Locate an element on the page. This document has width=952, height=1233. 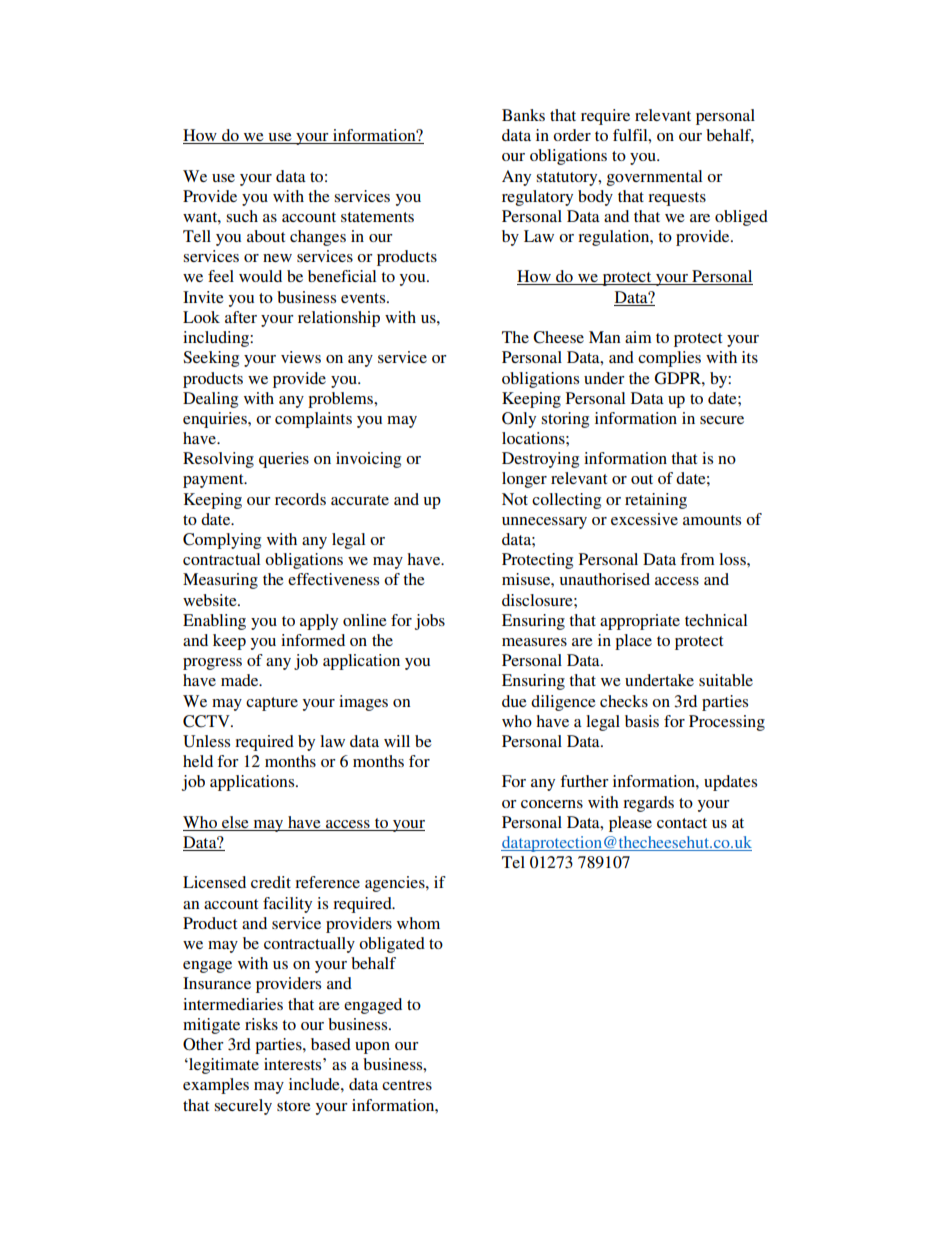
regards is located at coordinates (648, 804).
